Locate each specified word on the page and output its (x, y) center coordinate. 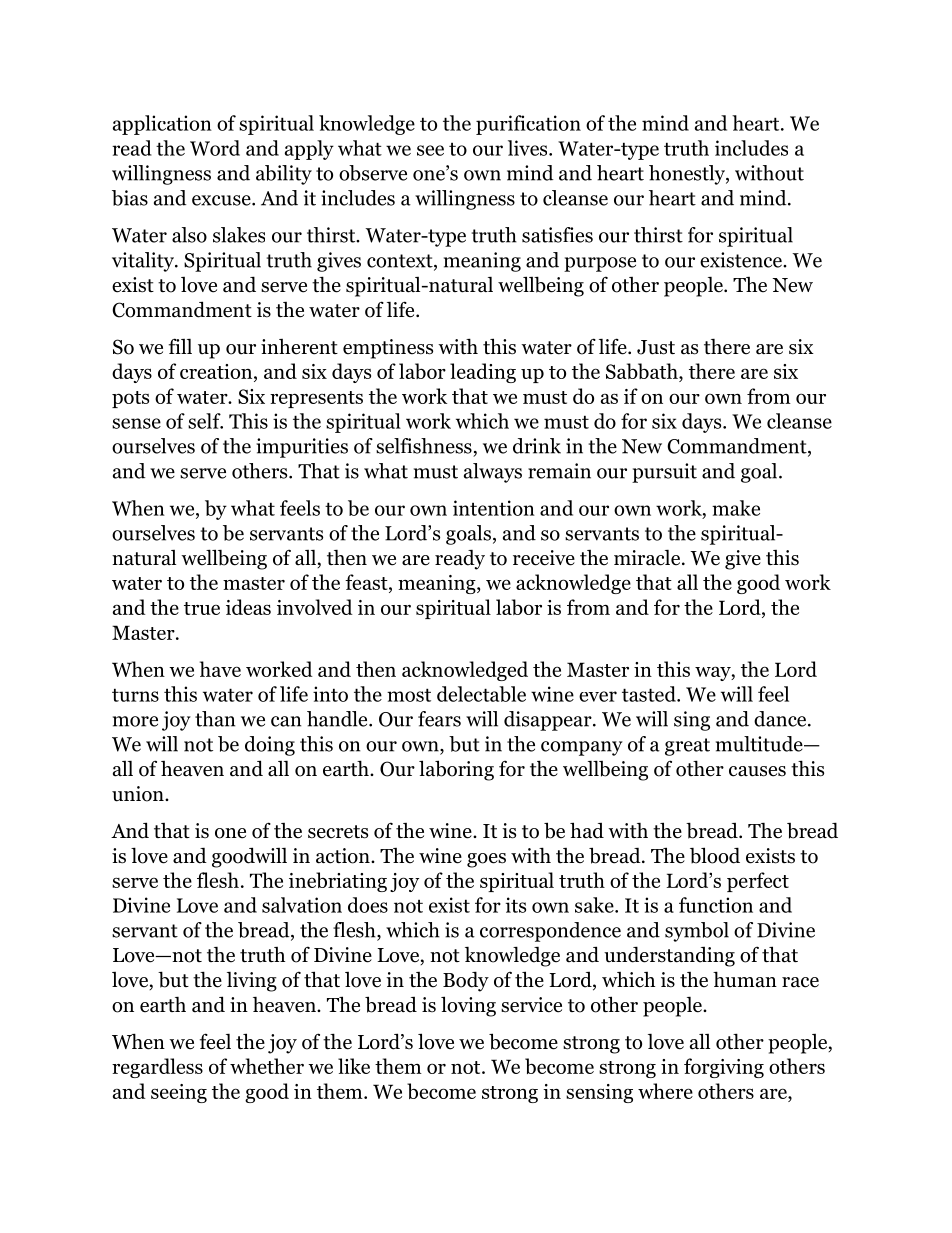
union (139, 794)
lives (529, 148)
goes (486, 860)
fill (180, 346)
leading (483, 373)
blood (715, 855)
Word (215, 148)
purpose (600, 264)
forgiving (724, 1068)
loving (468, 1006)
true (202, 608)
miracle (648, 558)
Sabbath (643, 372)
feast (367, 582)
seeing (179, 1093)
